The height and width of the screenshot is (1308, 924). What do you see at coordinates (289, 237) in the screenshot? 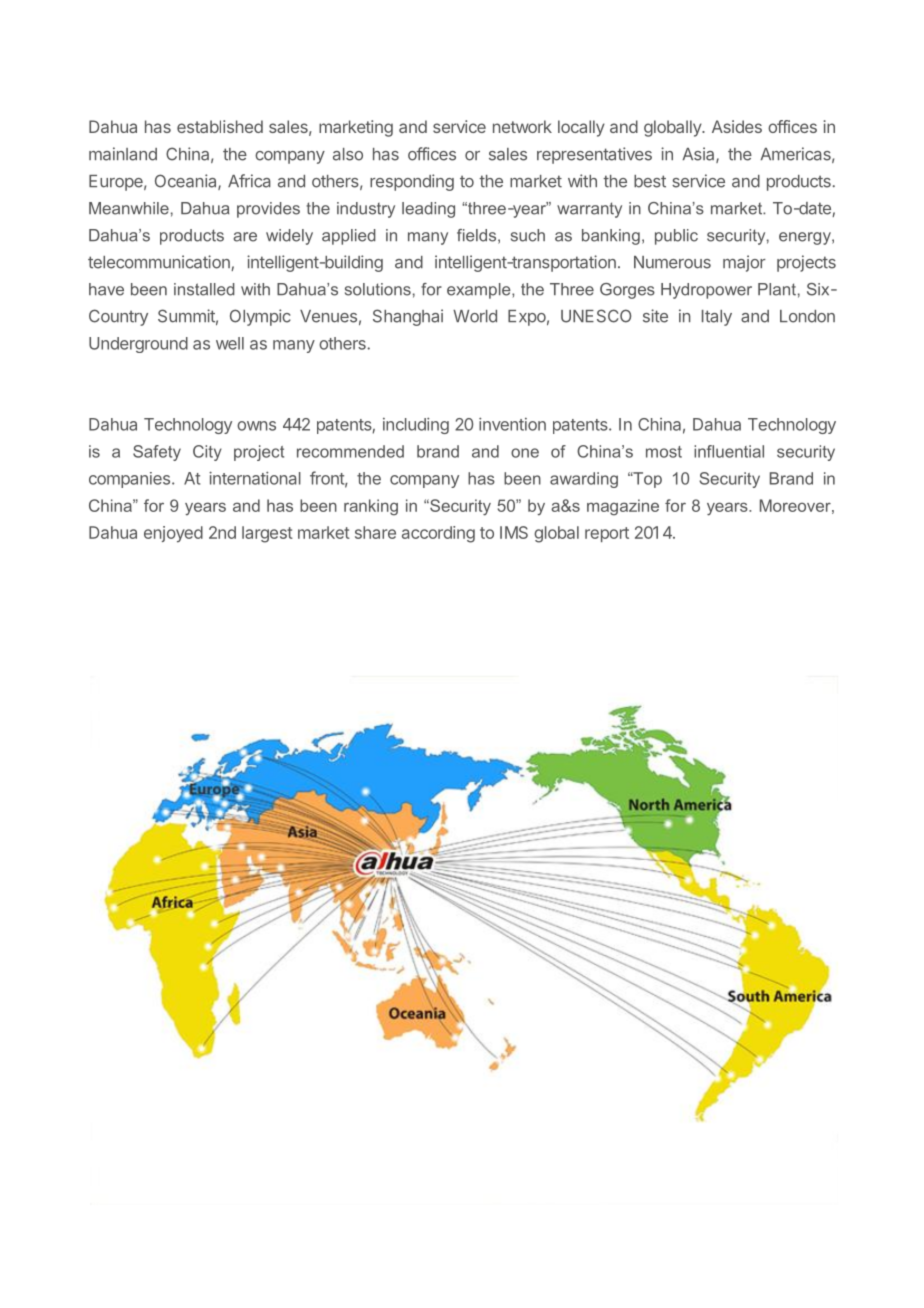
I see `widely` at bounding box center [289, 237].
